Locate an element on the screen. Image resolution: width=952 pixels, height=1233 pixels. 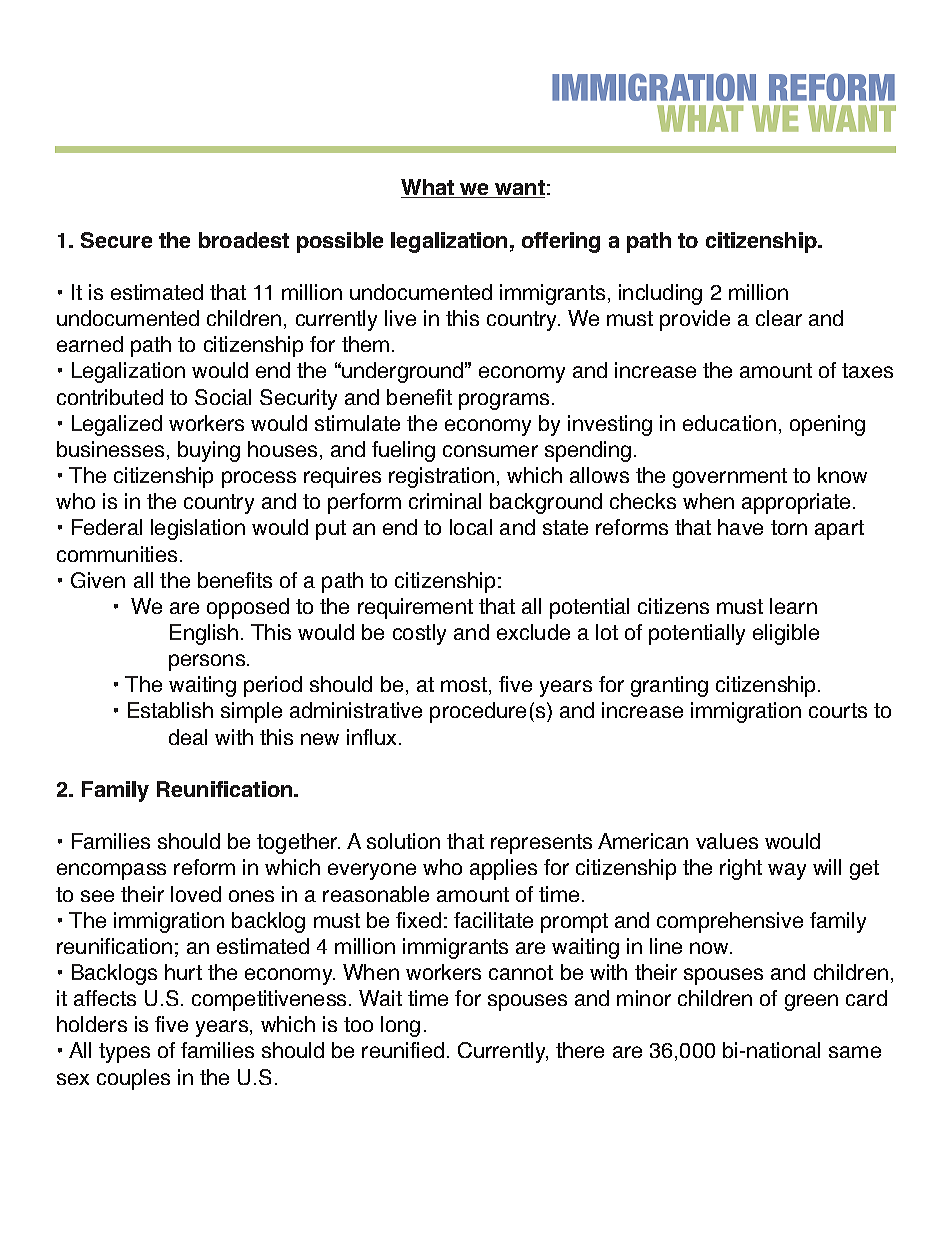
influx is located at coordinates (371, 737).
